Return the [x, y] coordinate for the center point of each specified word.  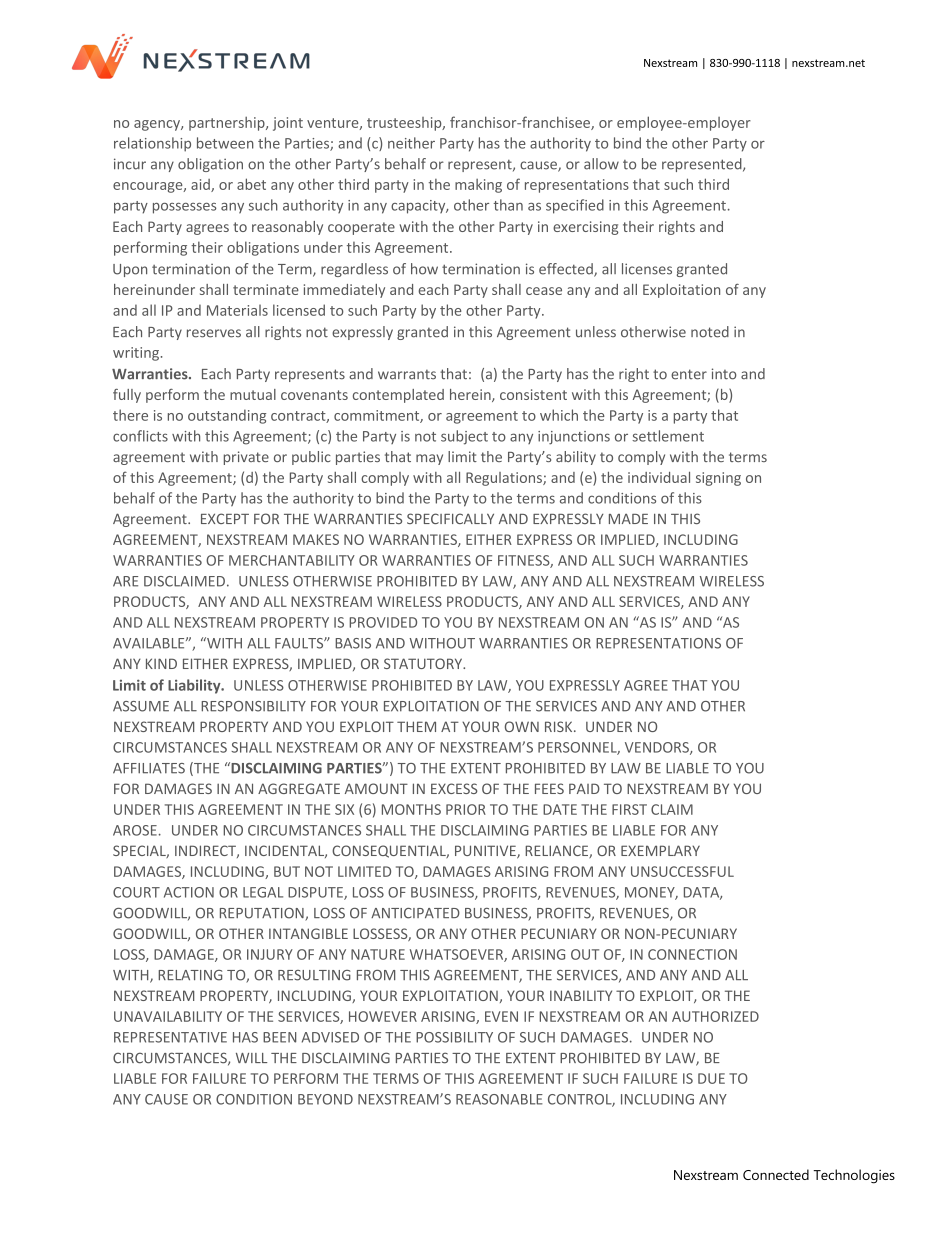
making [478, 186]
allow [601, 164]
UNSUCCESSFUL [682, 871]
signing [718, 479]
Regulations [505, 479]
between [225, 143]
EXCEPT [225, 518]
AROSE [135, 830]
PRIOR [466, 809]
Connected [776, 1174]
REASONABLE [499, 1099]
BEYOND [325, 1099]
